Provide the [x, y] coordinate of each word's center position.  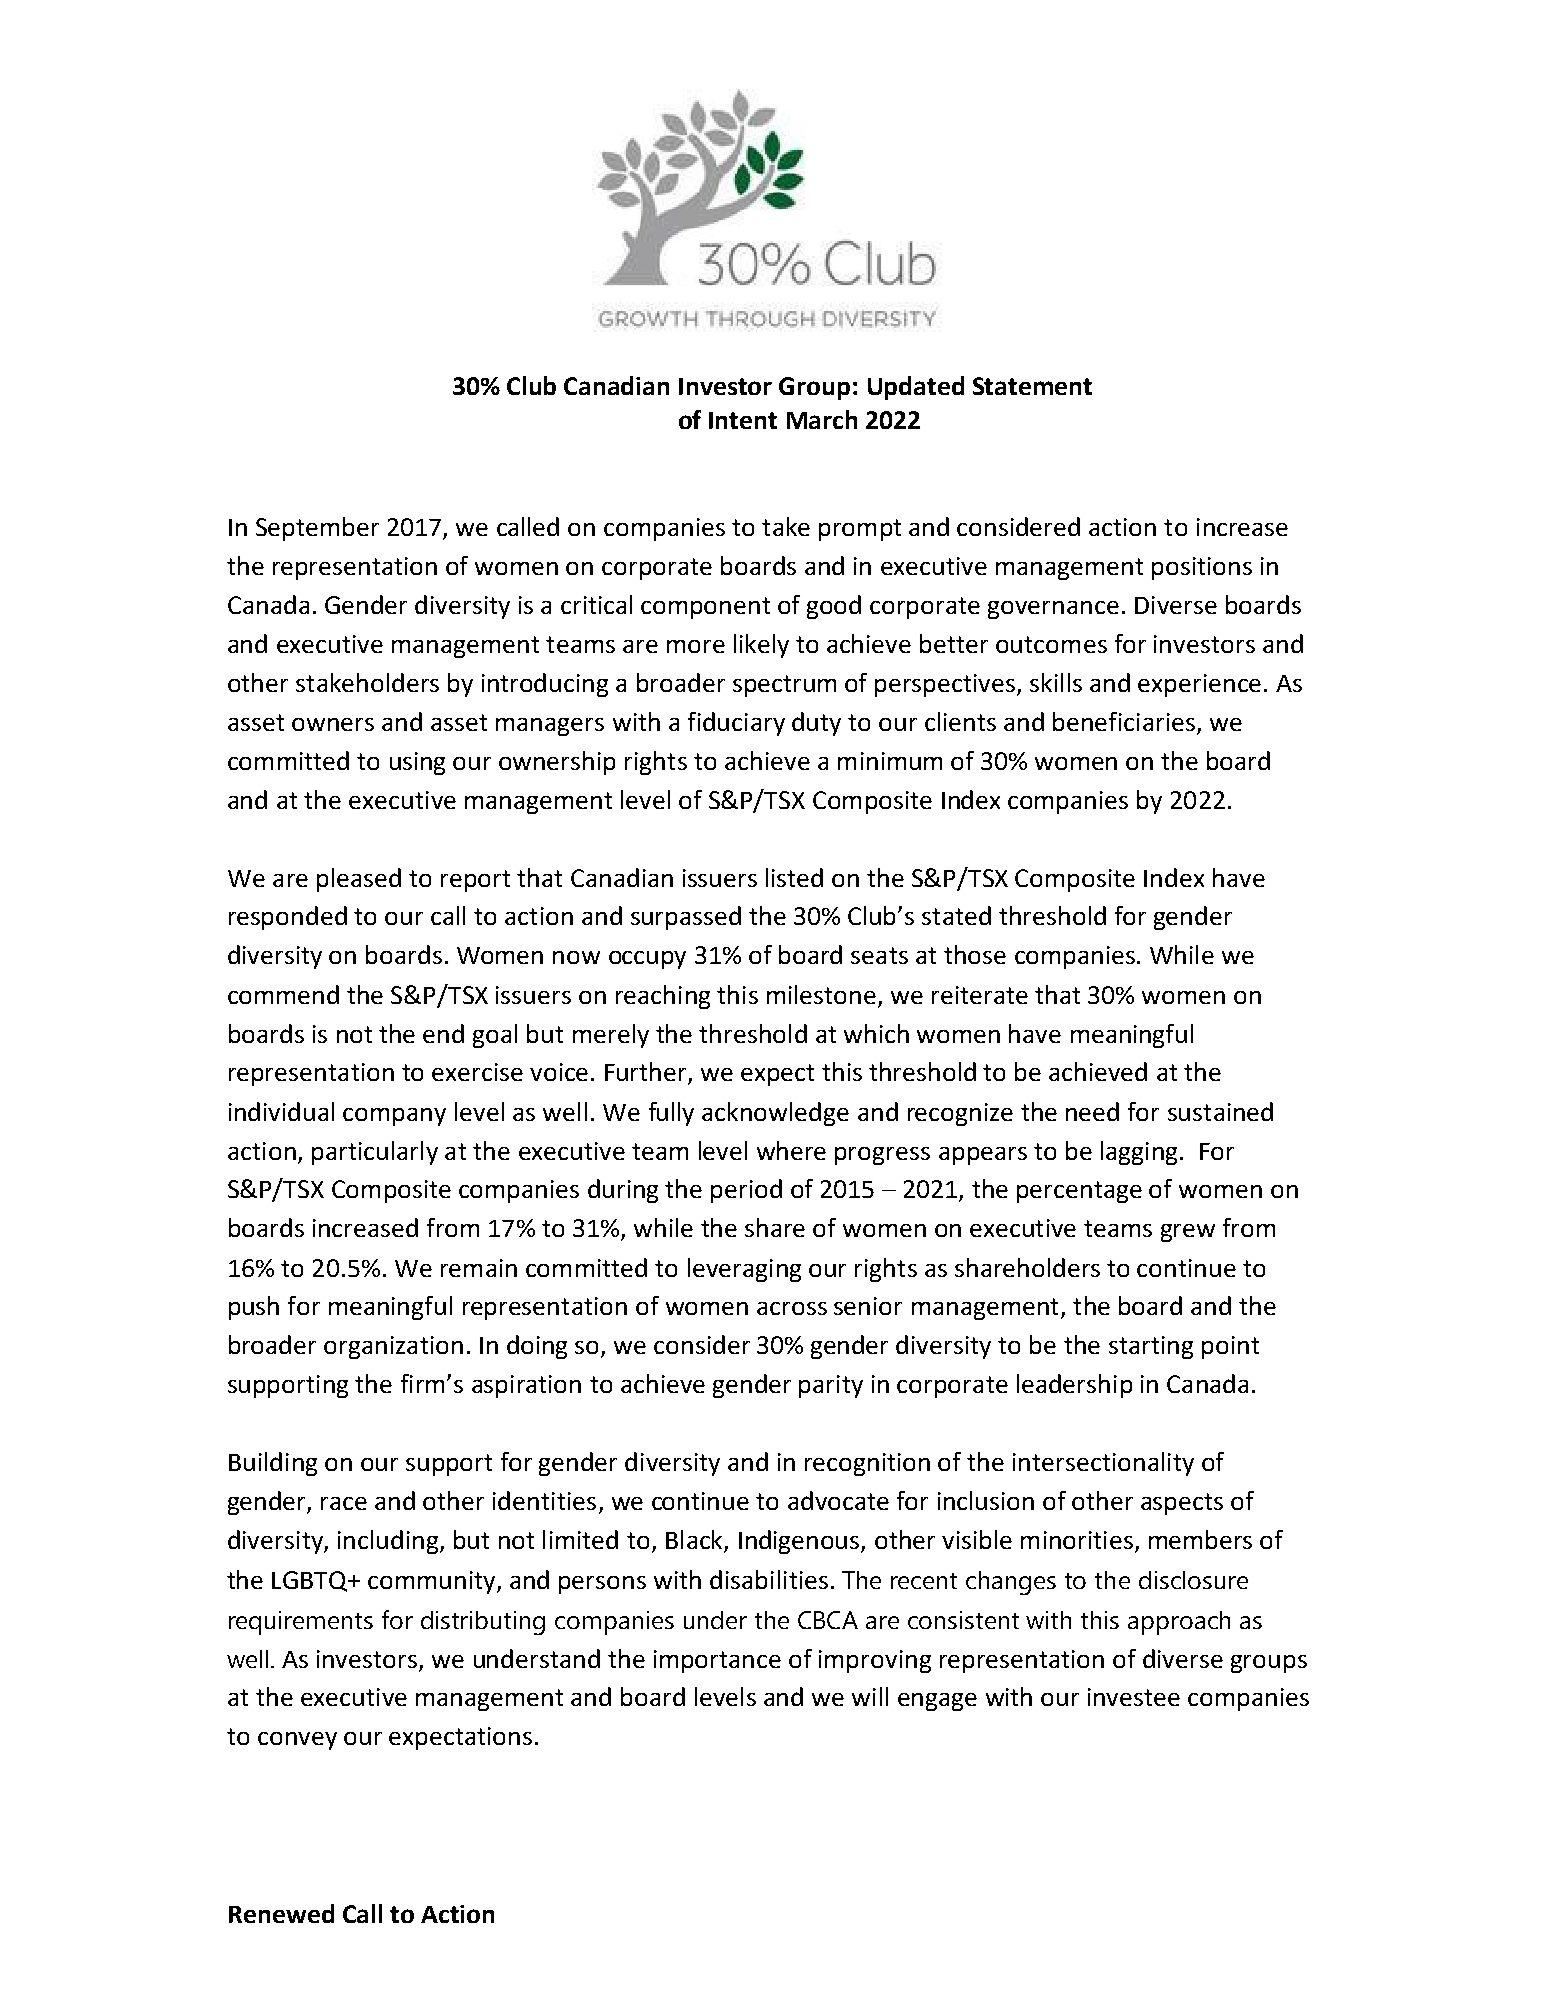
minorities [1077, 1540]
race [344, 1503]
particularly [375, 1153]
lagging [1139, 1153]
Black [695, 1541]
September [317, 529]
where [791, 1150]
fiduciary [736, 724]
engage [937, 1702]
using [417, 763]
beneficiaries [1124, 721]
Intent [743, 420]
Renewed [281, 1913]
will [870, 1696]
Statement [1032, 386]
